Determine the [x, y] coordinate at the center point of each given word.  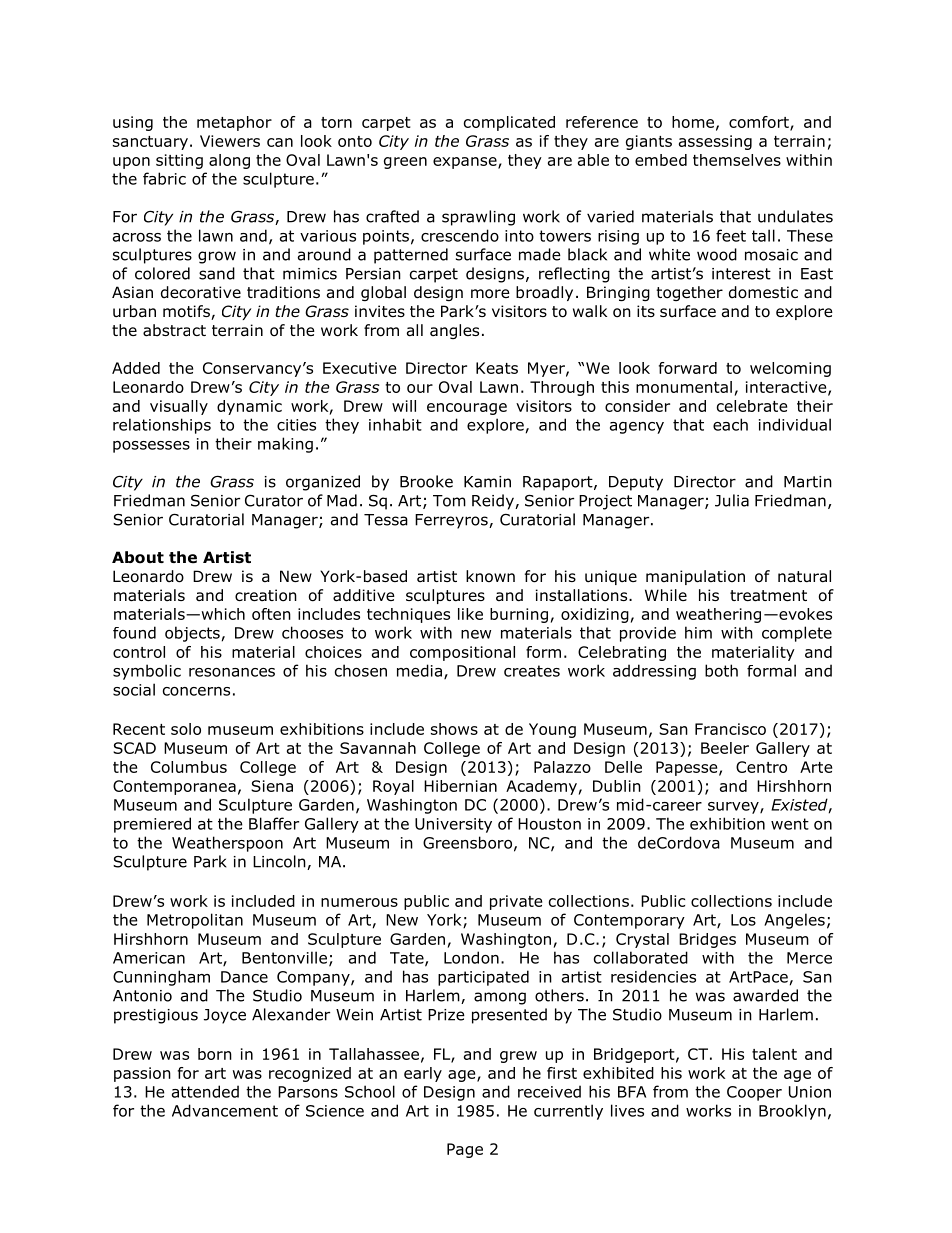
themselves [737, 160]
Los [743, 920]
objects [192, 634]
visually [179, 407]
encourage [467, 409]
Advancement [225, 1110]
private [516, 902]
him [698, 632]
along [229, 161]
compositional [462, 653]
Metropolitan [195, 921]
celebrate [752, 406]
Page [465, 1150]
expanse [466, 163]
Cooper [754, 1093]
